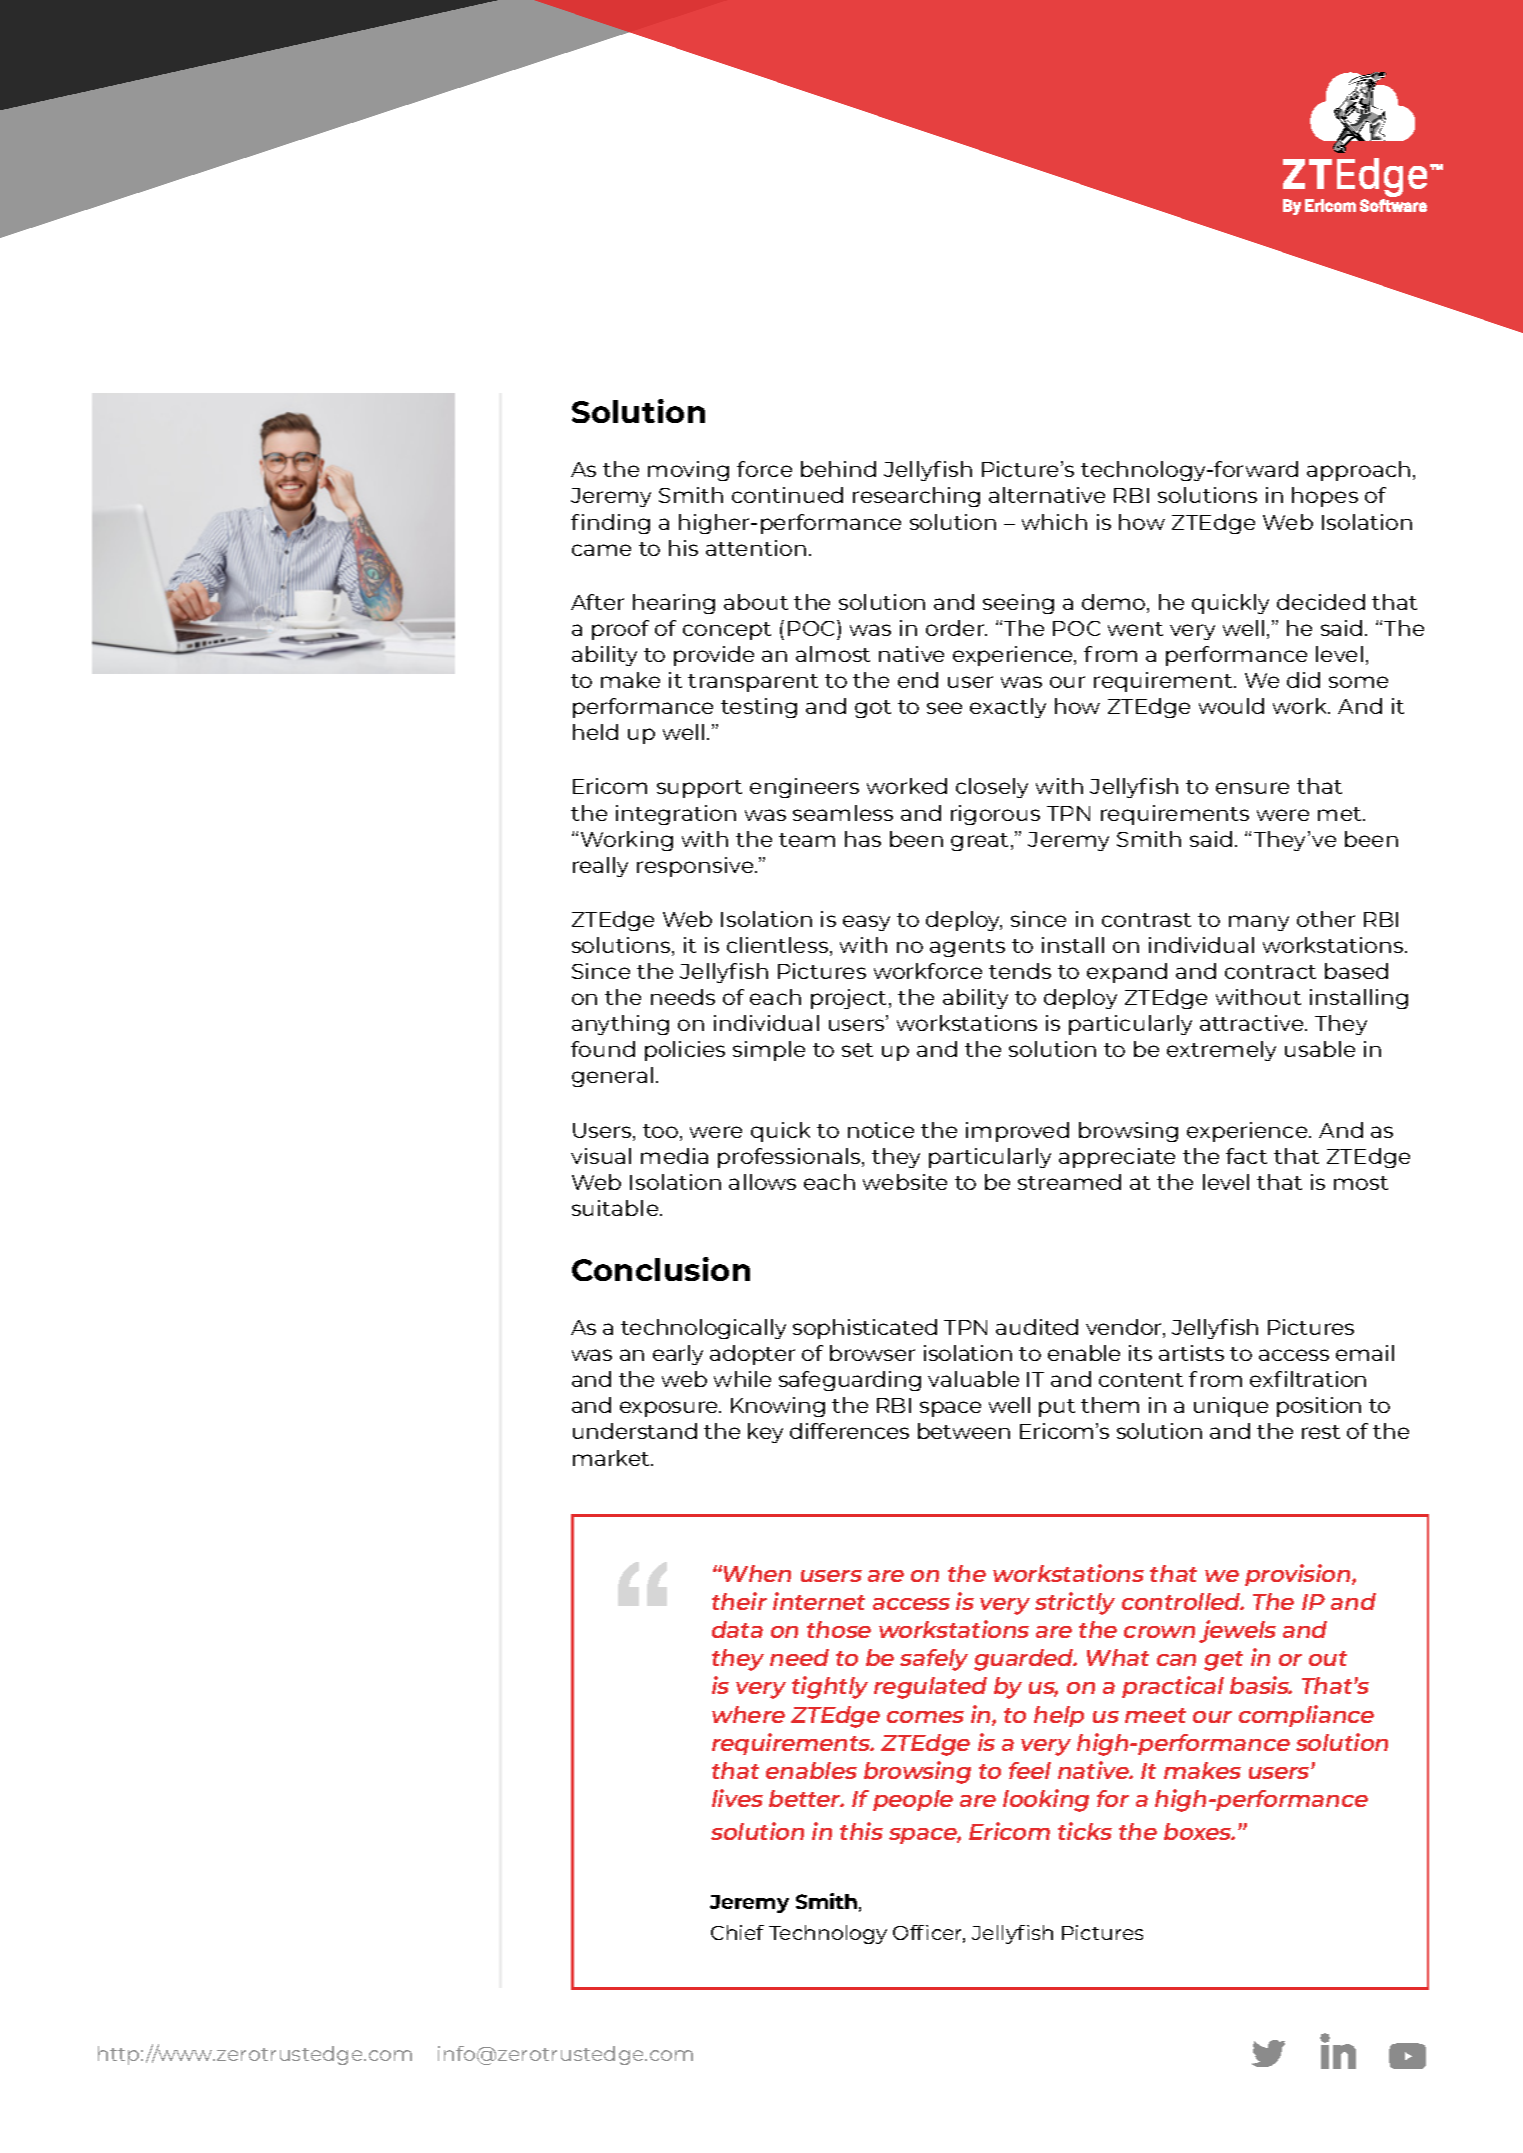 This document has width=1523, height=2153. Describe the element at coordinates (674, 1156) in the document. I see `media` at that location.
